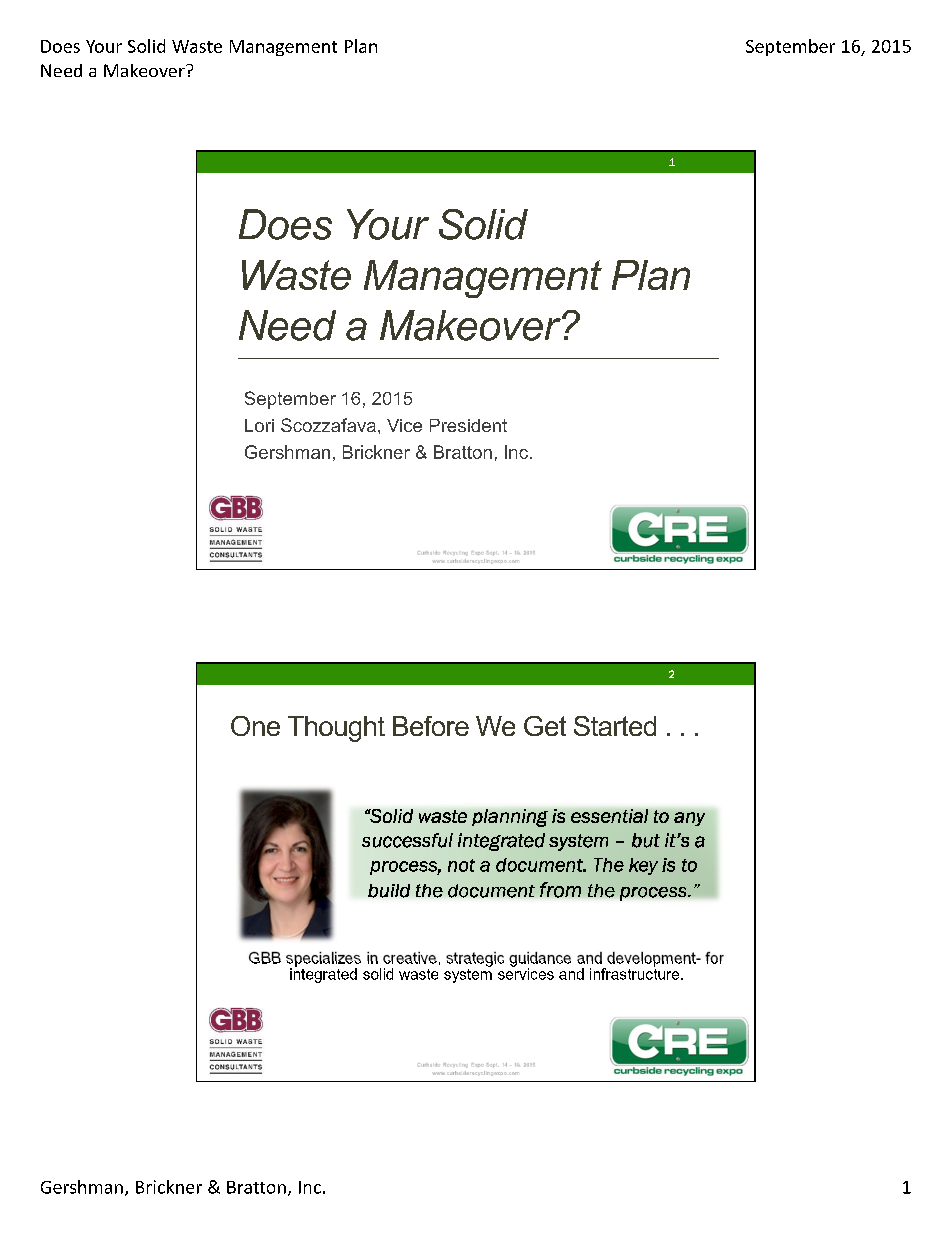  I want to click on President, so click(468, 425).
